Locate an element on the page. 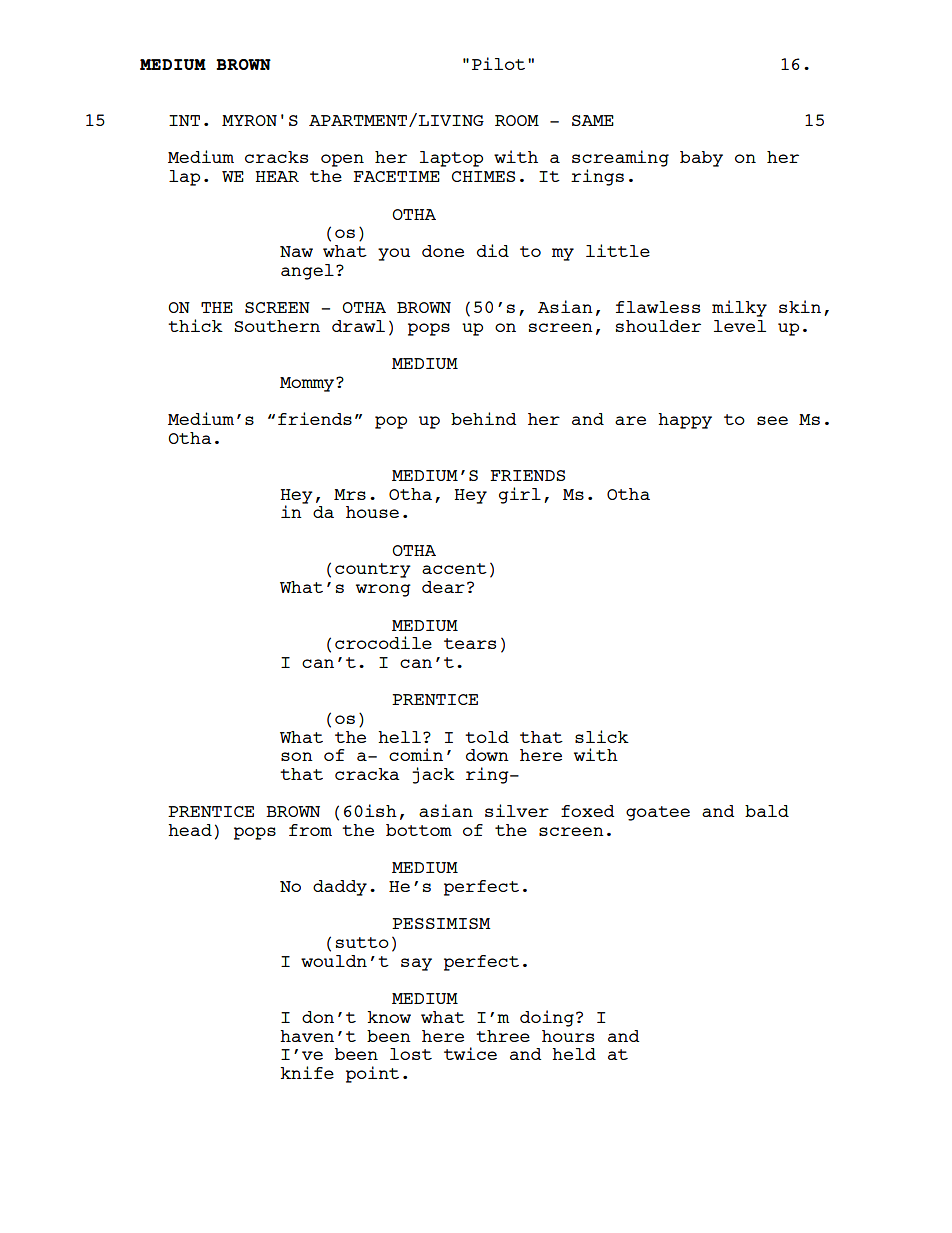 This page has width=952, height=1233. accent is located at coordinates (454, 568).
